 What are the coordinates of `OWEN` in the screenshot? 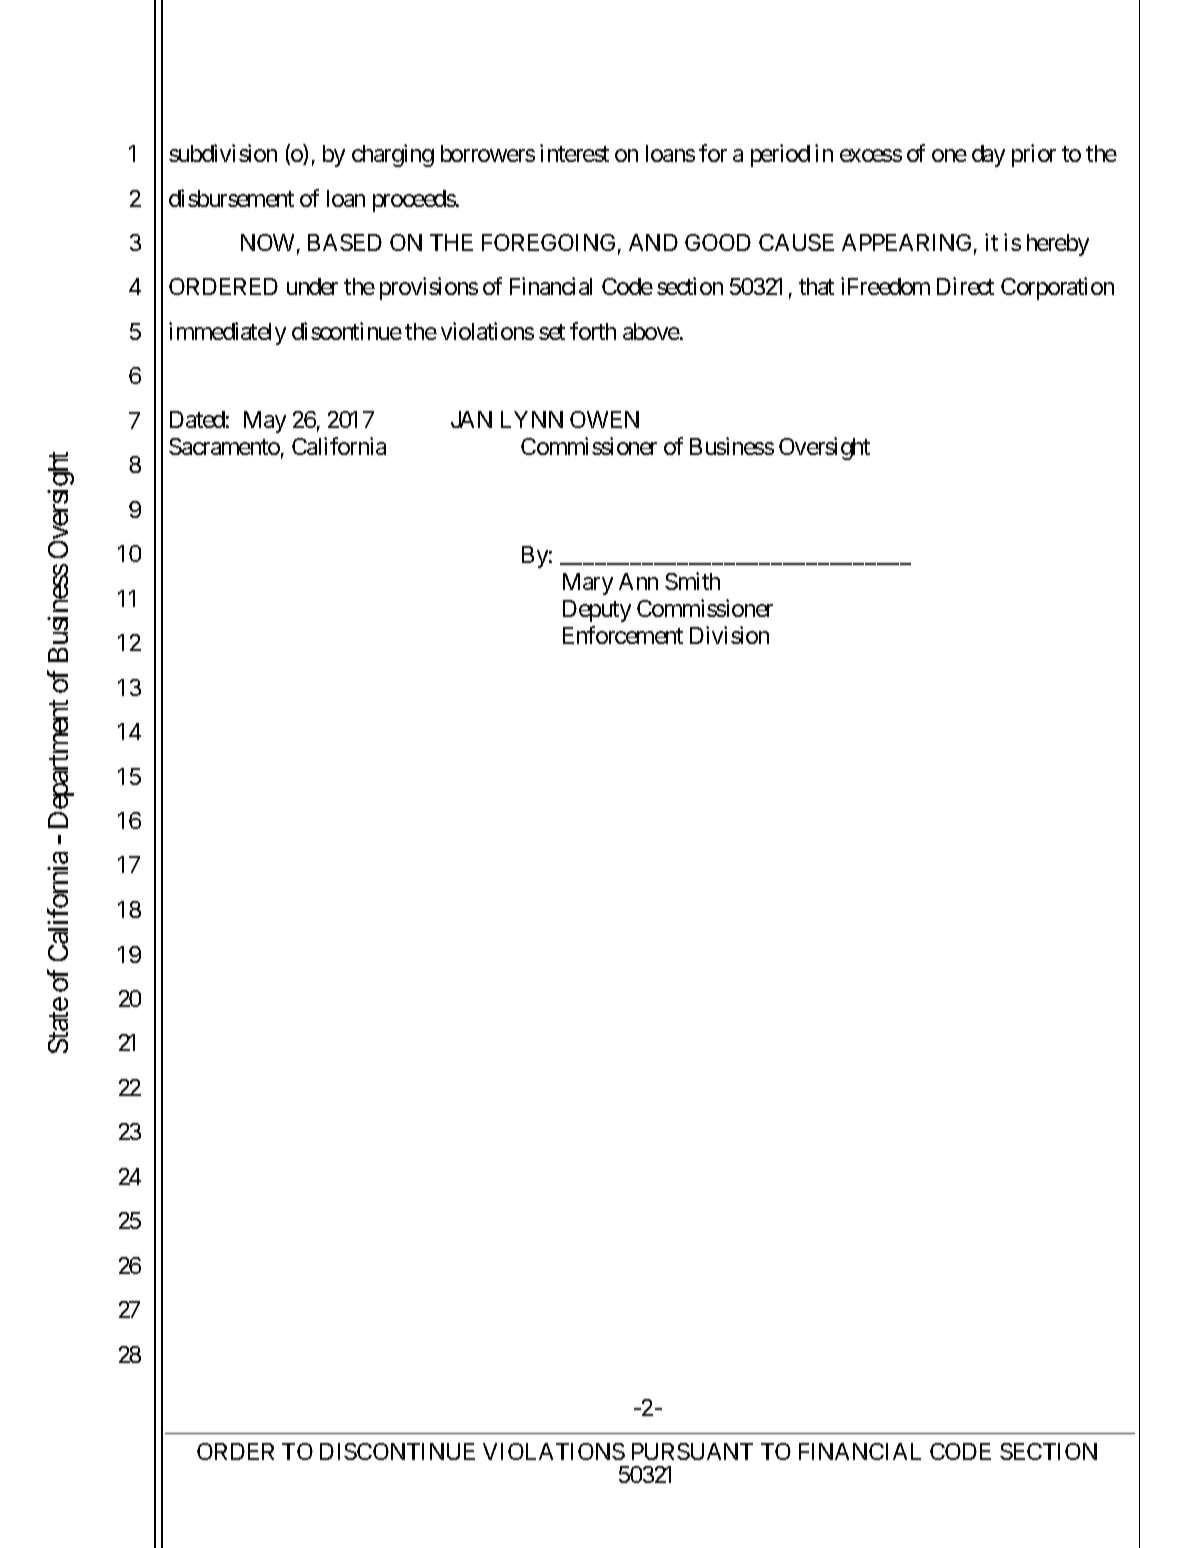 It's located at (604, 419).
